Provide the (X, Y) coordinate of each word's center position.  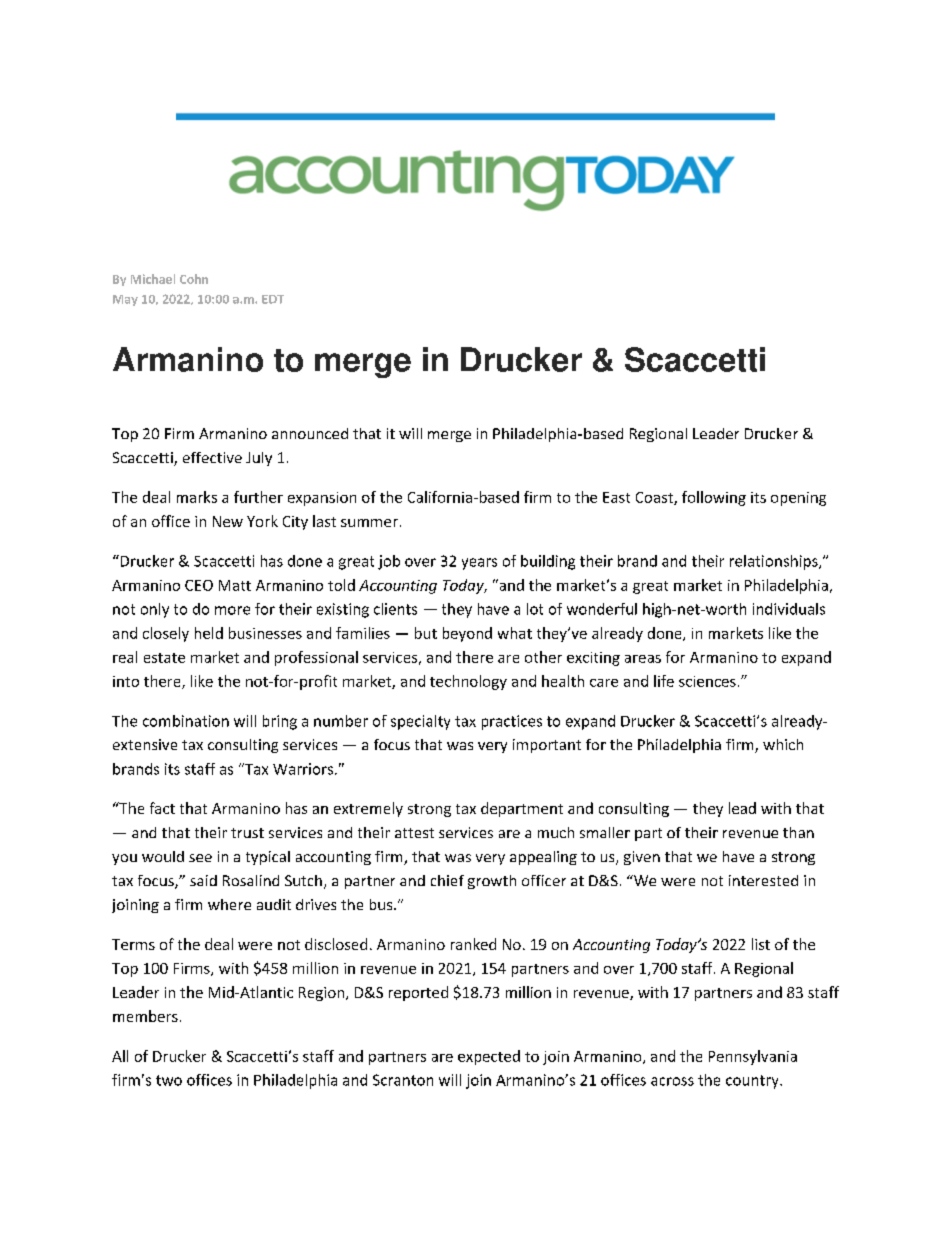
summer (369, 523)
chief (447, 880)
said (203, 880)
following (714, 498)
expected (489, 1057)
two (169, 1080)
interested (763, 880)
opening (798, 499)
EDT (273, 299)
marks (197, 497)
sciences (707, 681)
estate (164, 658)
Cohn (194, 279)
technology (468, 682)
